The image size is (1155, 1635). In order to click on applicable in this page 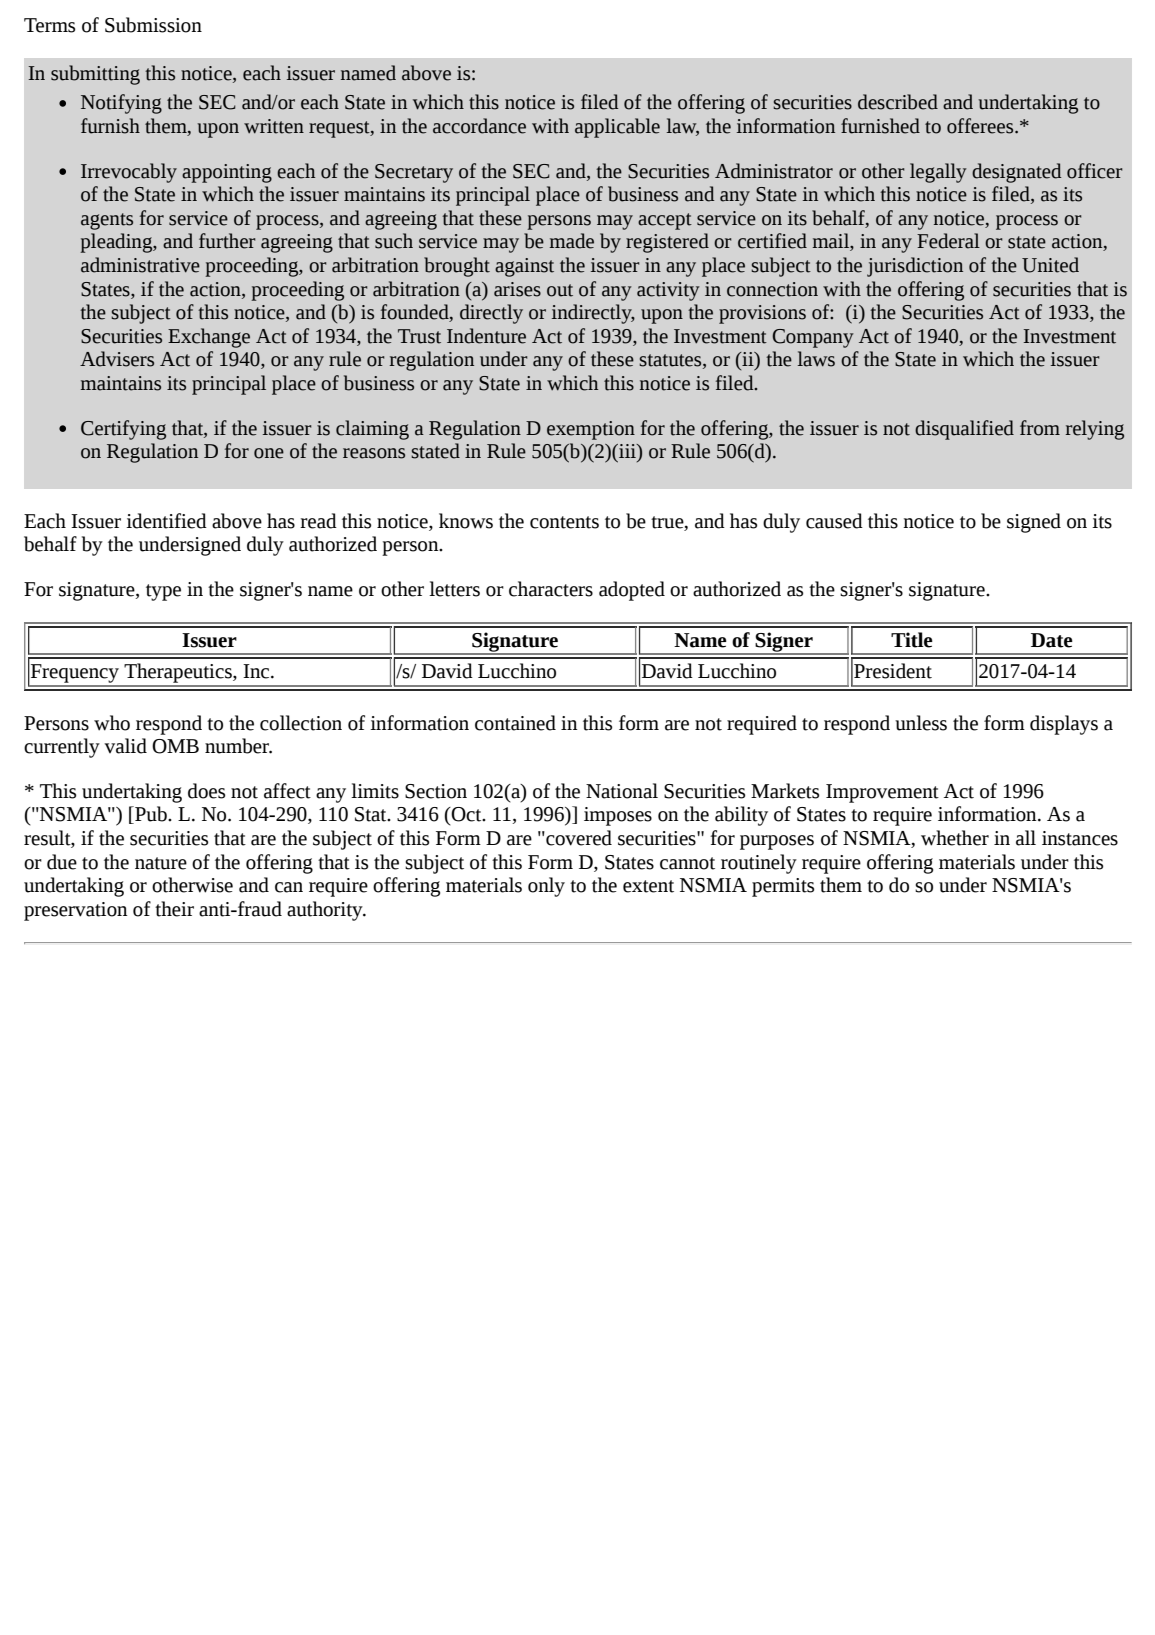, I will do `click(617, 128)`.
